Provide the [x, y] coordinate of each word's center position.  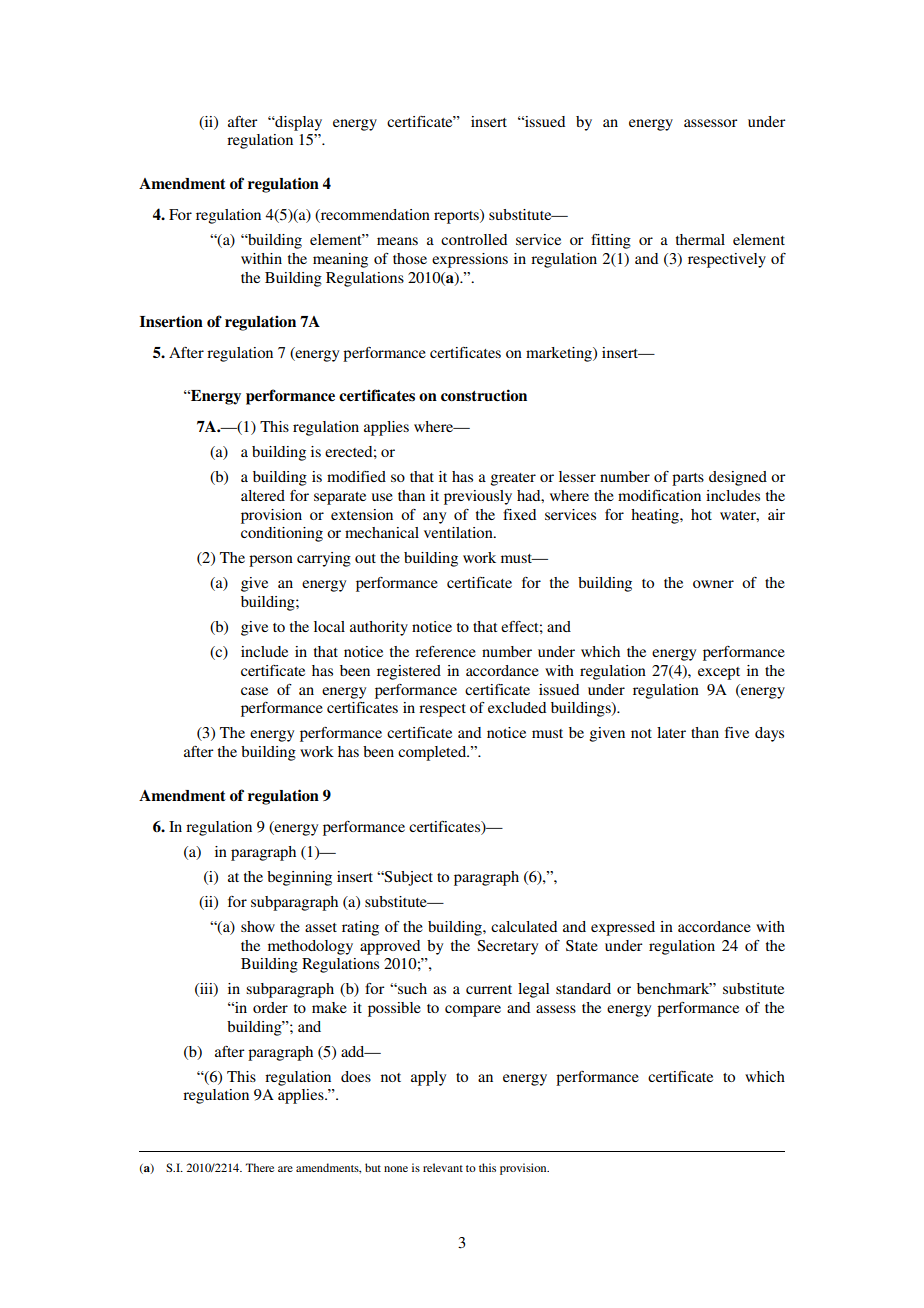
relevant [443, 1167]
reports [457, 216]
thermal [700, 239]
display [297, 123]
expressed [623, 928]
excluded [517, 707]
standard [583, 988]
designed [738, 478]
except [719, 673]
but [373, 1167]
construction [484, 395]
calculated [524, 926]
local [329, 626]
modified [356, 476]
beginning [299, 878]
